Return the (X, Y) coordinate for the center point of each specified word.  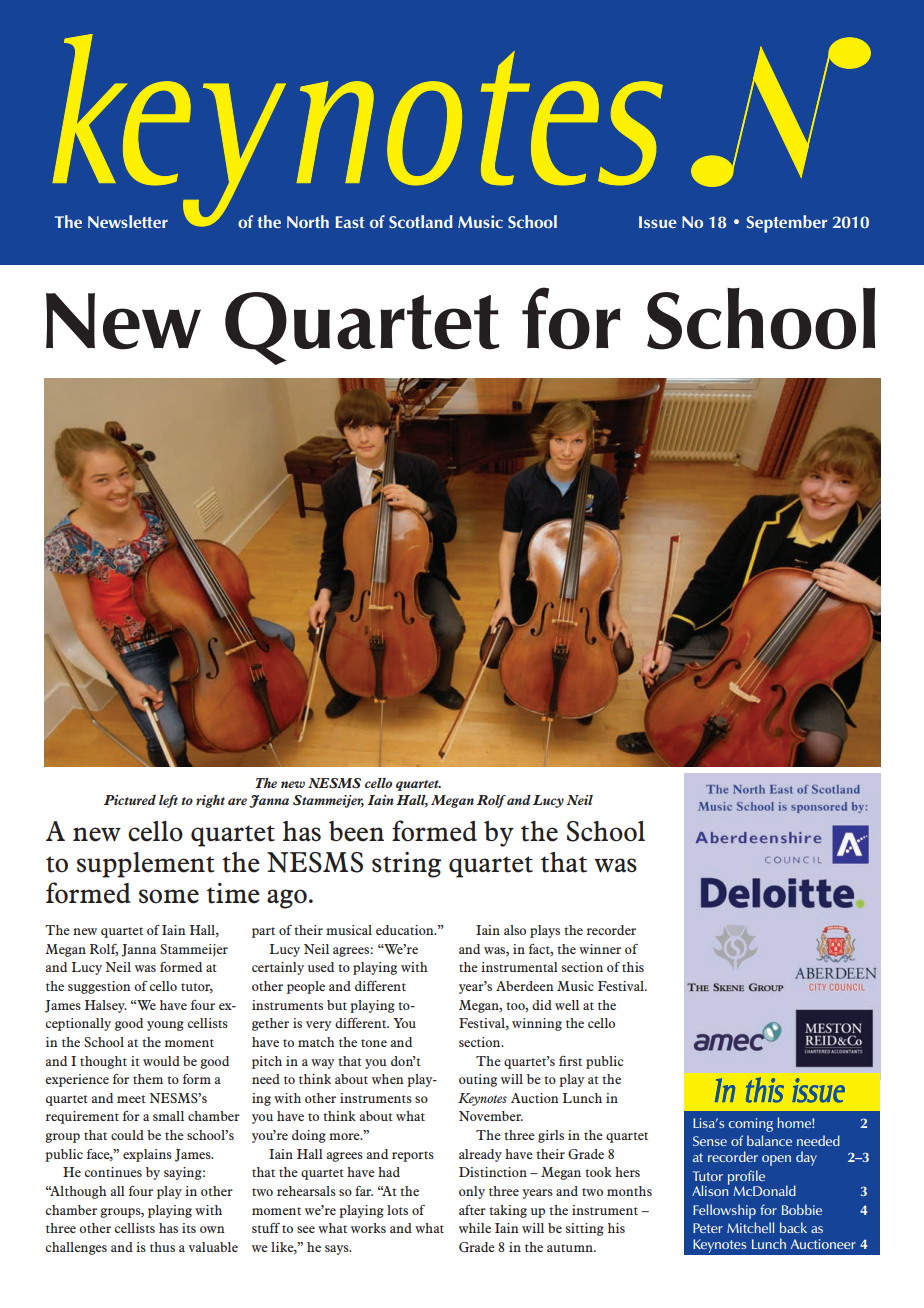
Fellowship (724, 1211)
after (472, 1210)
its (189, 1228)
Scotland (421, 221)
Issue (658, 222)
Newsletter (128, 221)
